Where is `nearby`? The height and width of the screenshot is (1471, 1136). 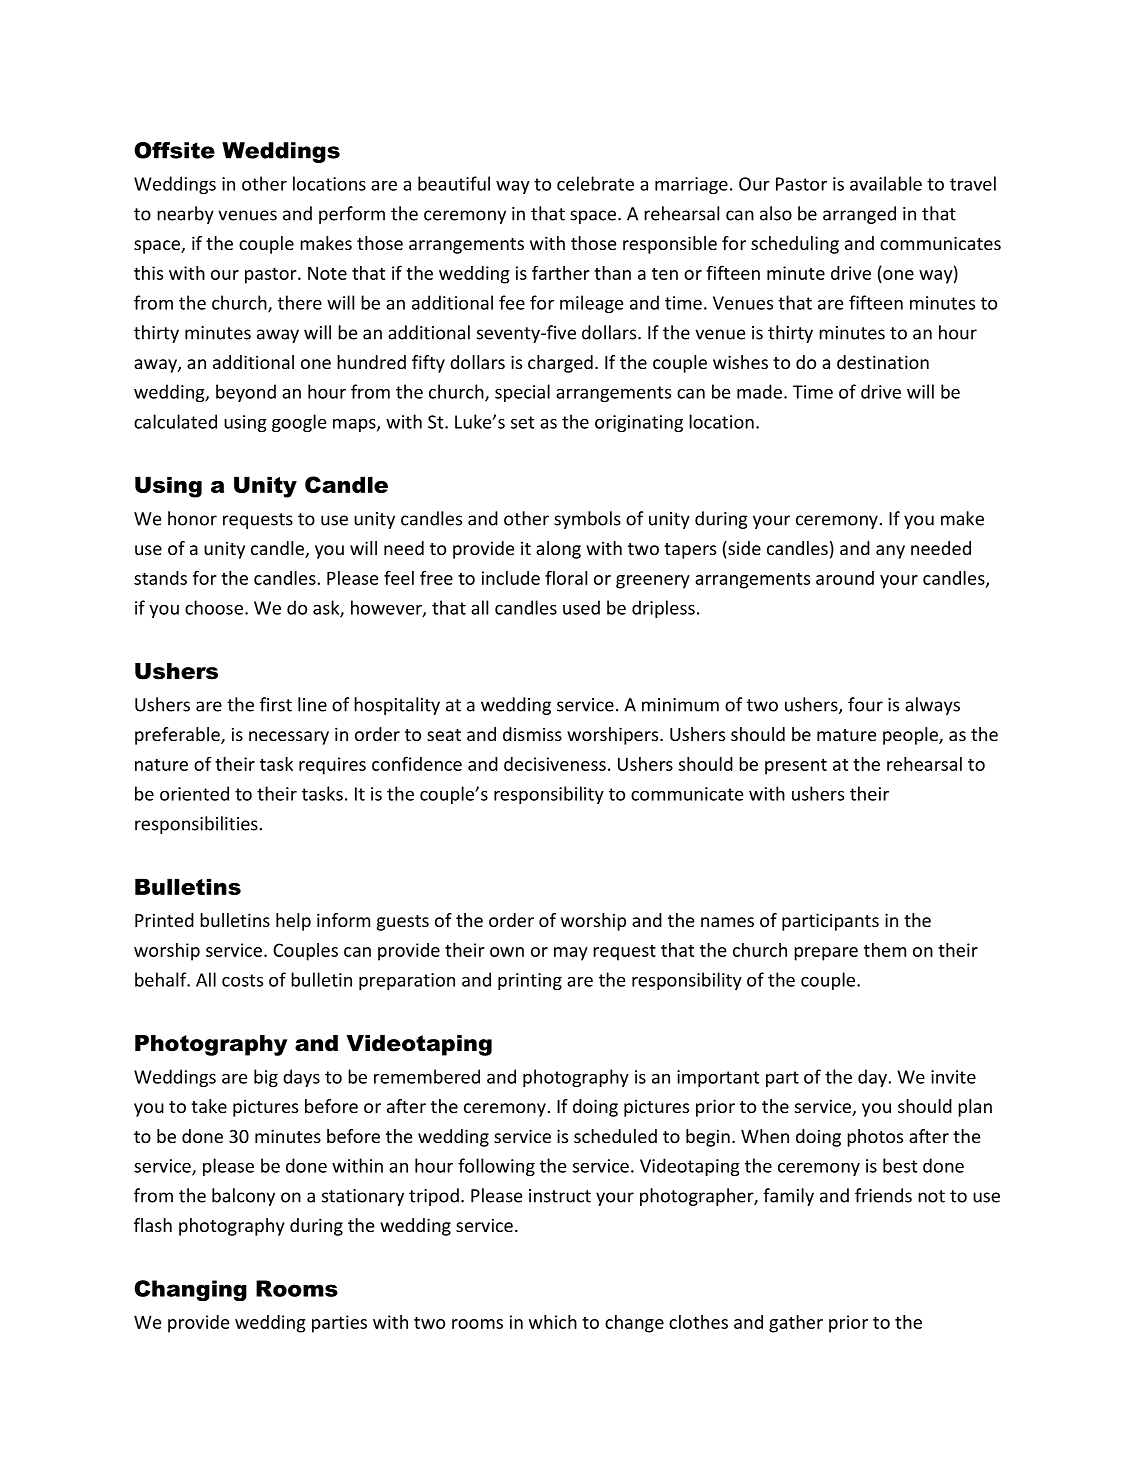 nearby is located at coordinates (185, 215).
